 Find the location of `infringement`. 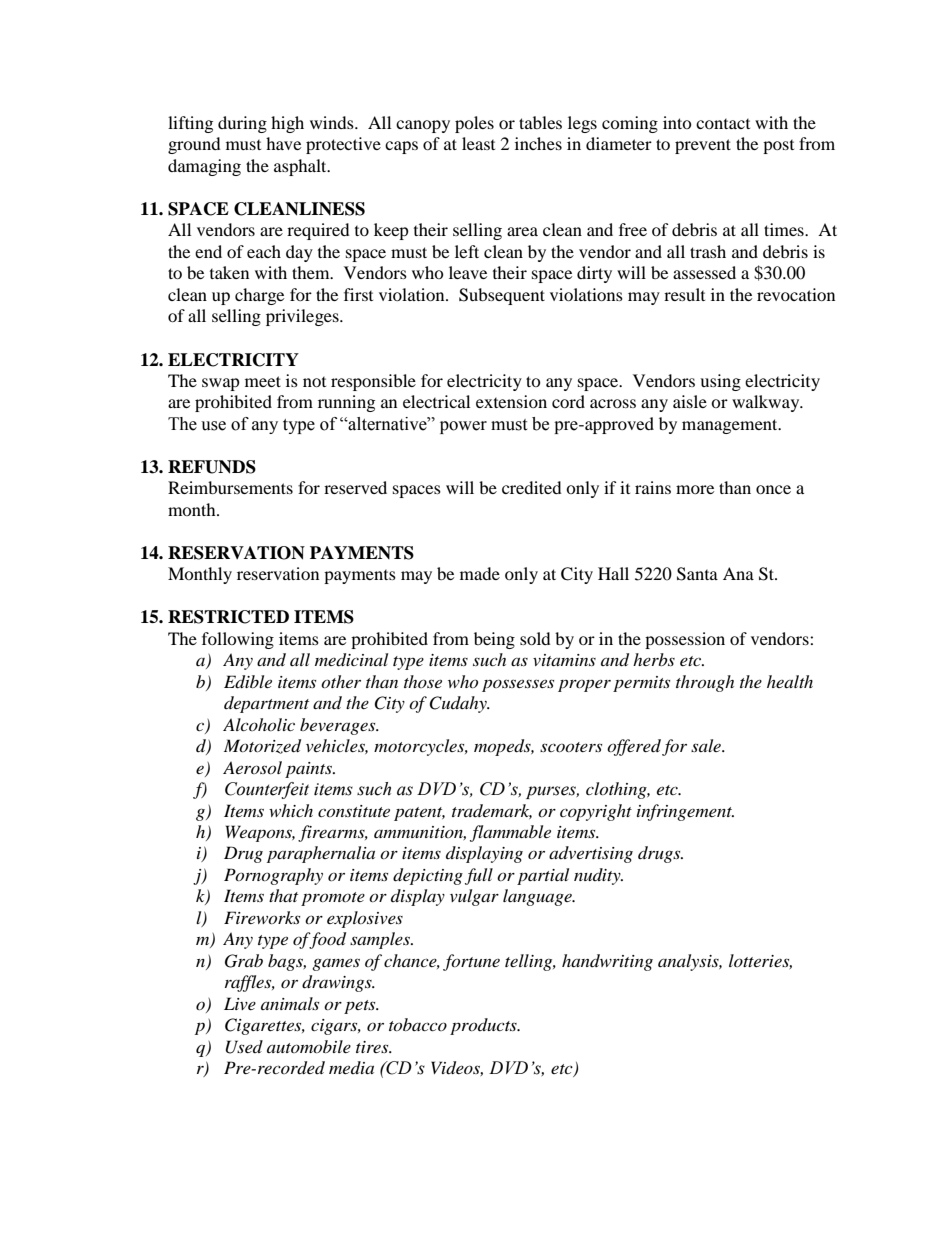

infringement is located at coordinates (685, 812).
